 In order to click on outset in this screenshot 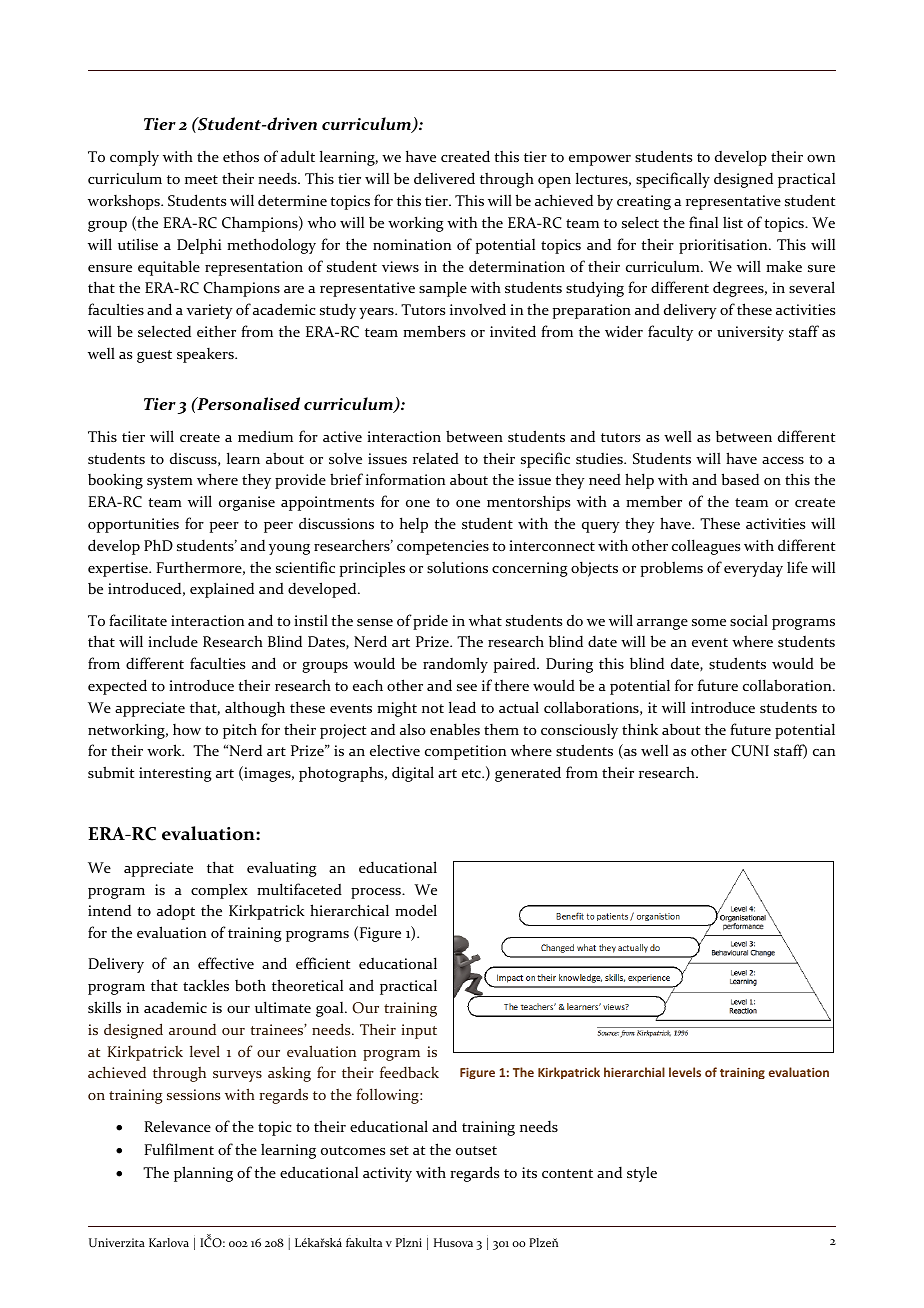, I will do `click(476, 1150)`.
